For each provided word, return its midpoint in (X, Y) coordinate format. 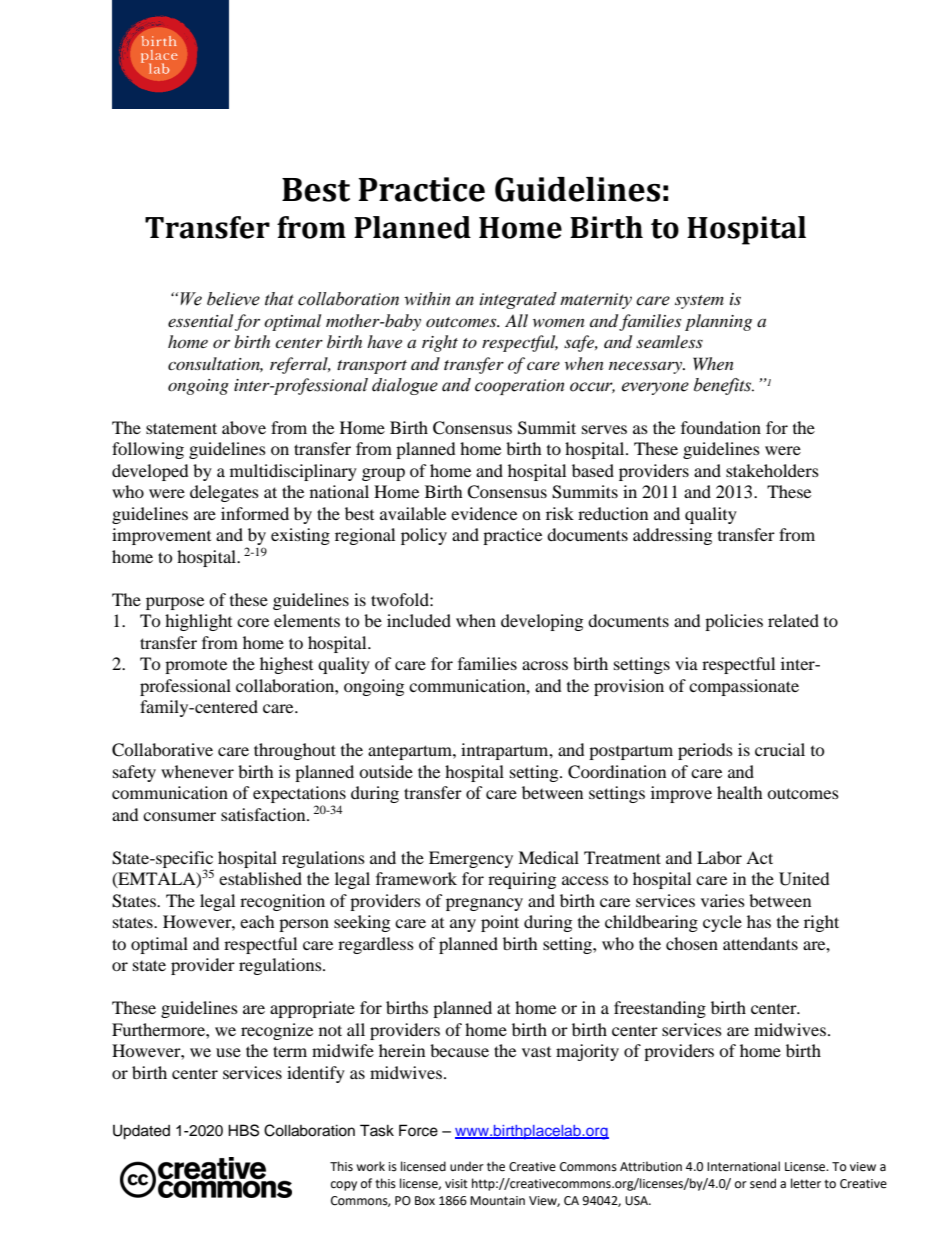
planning (718, 322)
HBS (243, 1130)
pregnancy (484, 904)
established (260, 878)
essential (200, 320)
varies (723, 900)
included (419, 620)
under (467, 1166)
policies (734, 622)
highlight (198, 622)
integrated (518, 300)
